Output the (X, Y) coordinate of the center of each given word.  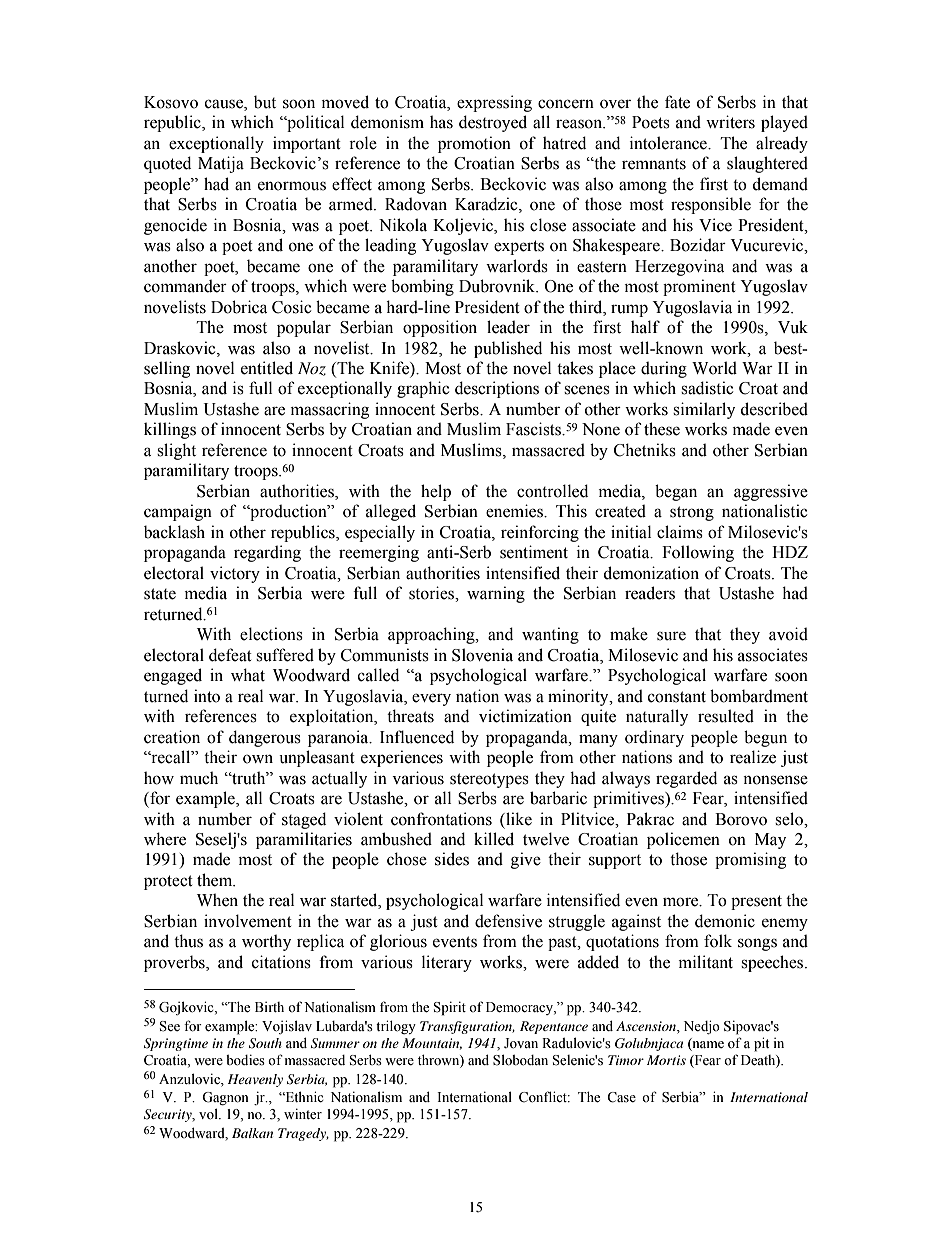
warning (496, 594)
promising (750, 860)
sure (671, 636)
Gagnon (225, 1099)
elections (271, 634)
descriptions (497, 389)
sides (452, 859)
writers (730, 122)
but (265, 102)
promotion (474, 144)
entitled (267, 368)
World (714, 368)
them (216, 880)
